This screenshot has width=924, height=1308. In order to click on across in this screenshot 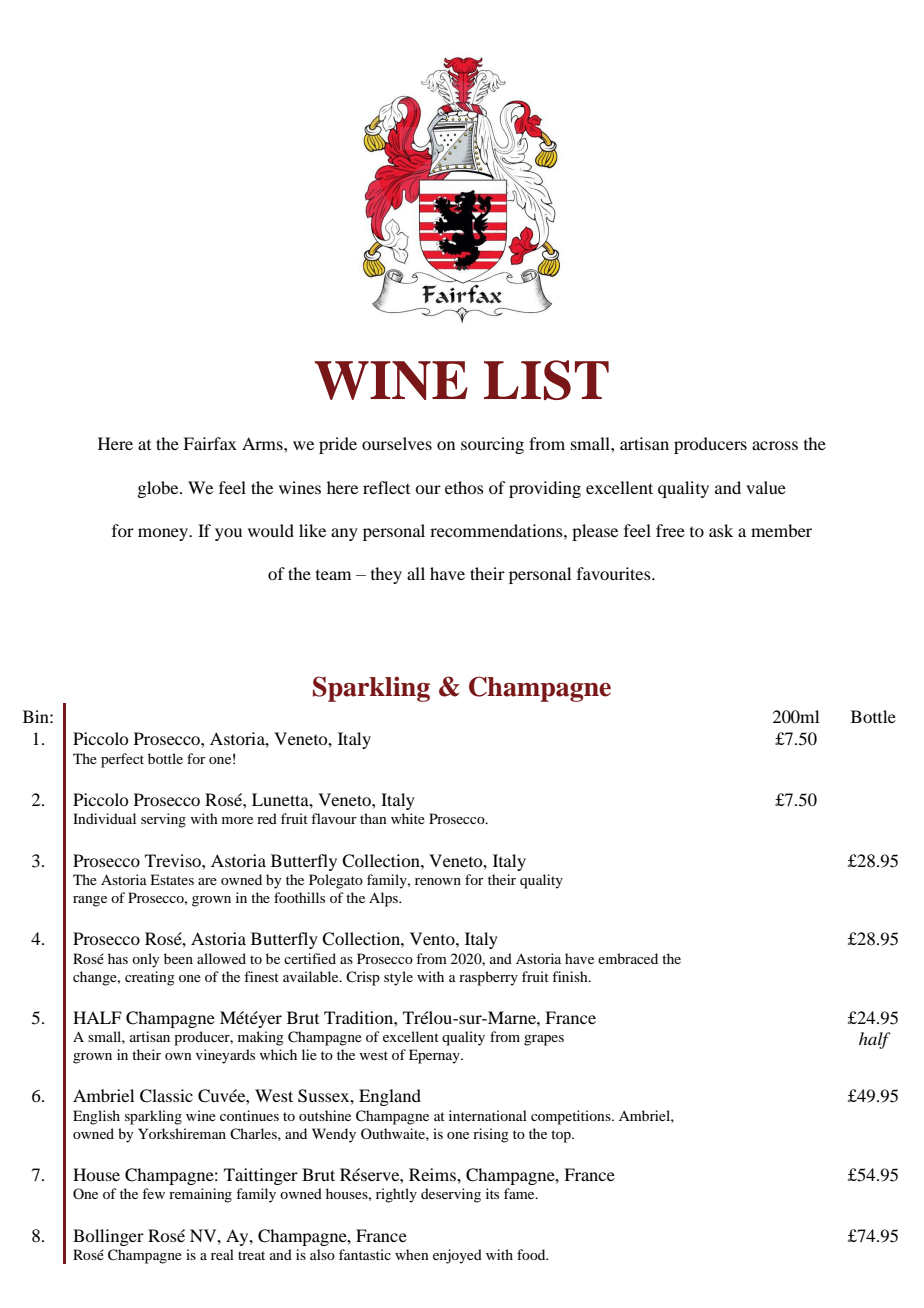, I will do `click(775, 445)`.
